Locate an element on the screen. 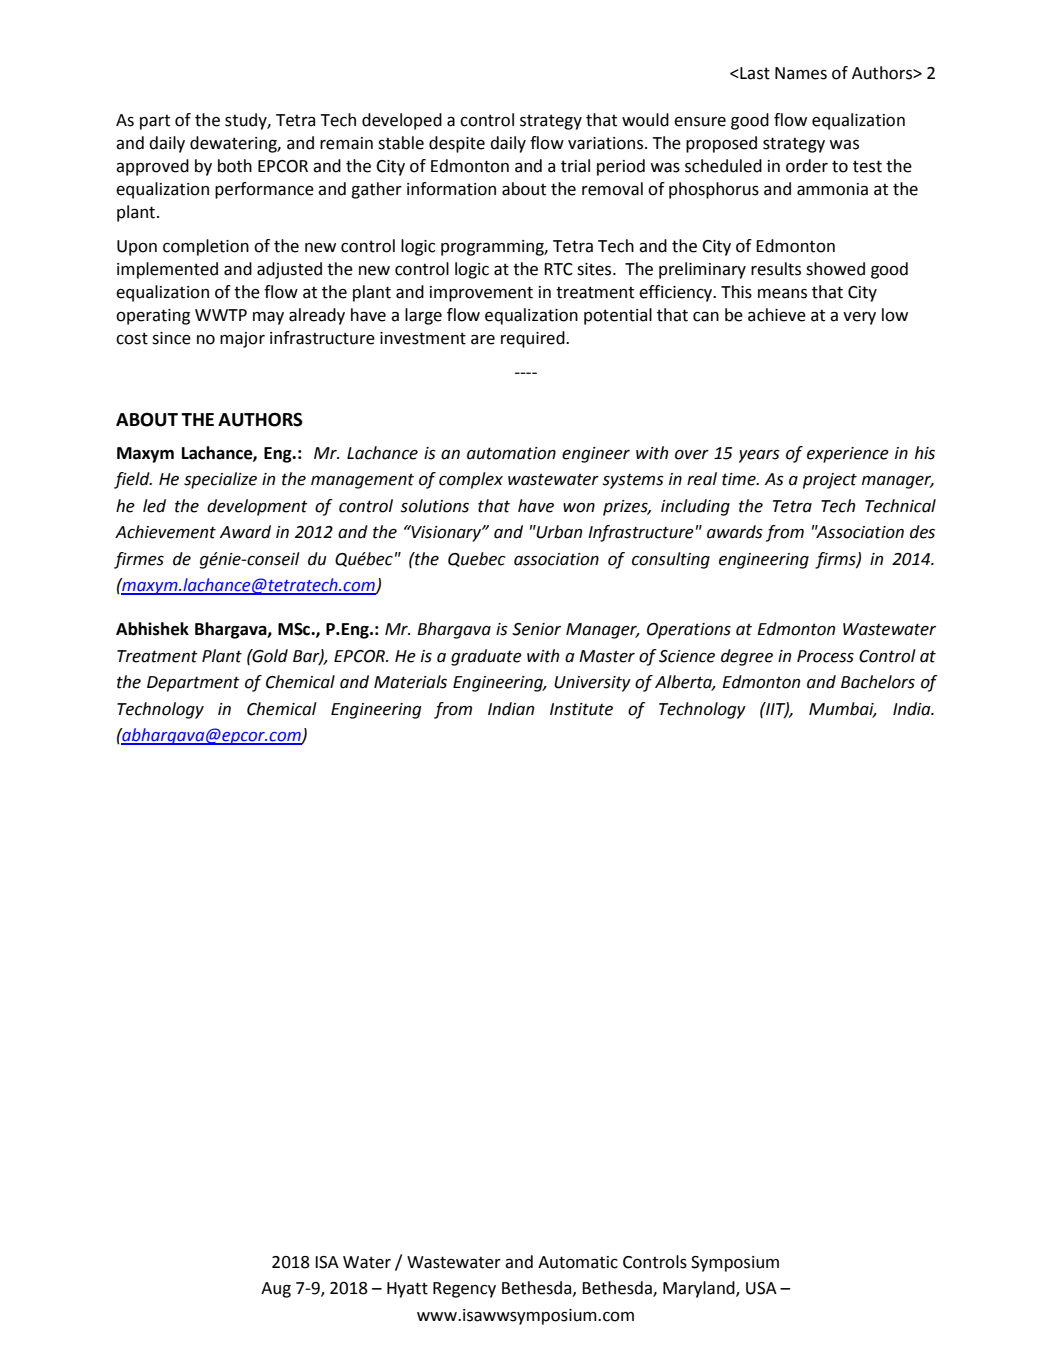 The width and height of the screenshot is (1052, 1361). graduate is located at coordinates (486, 657).
